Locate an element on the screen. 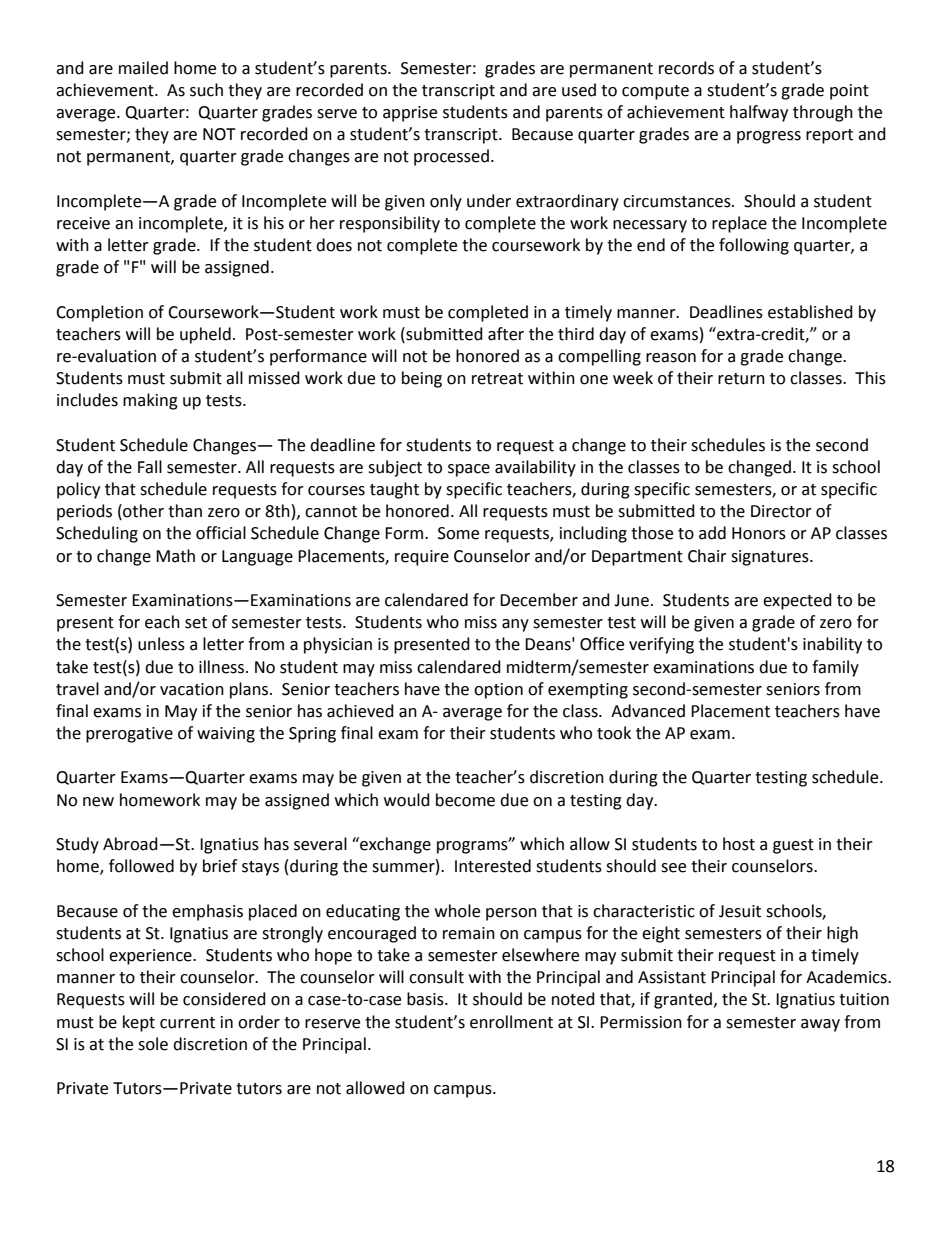  processed is located at coordinates (451, 157).
